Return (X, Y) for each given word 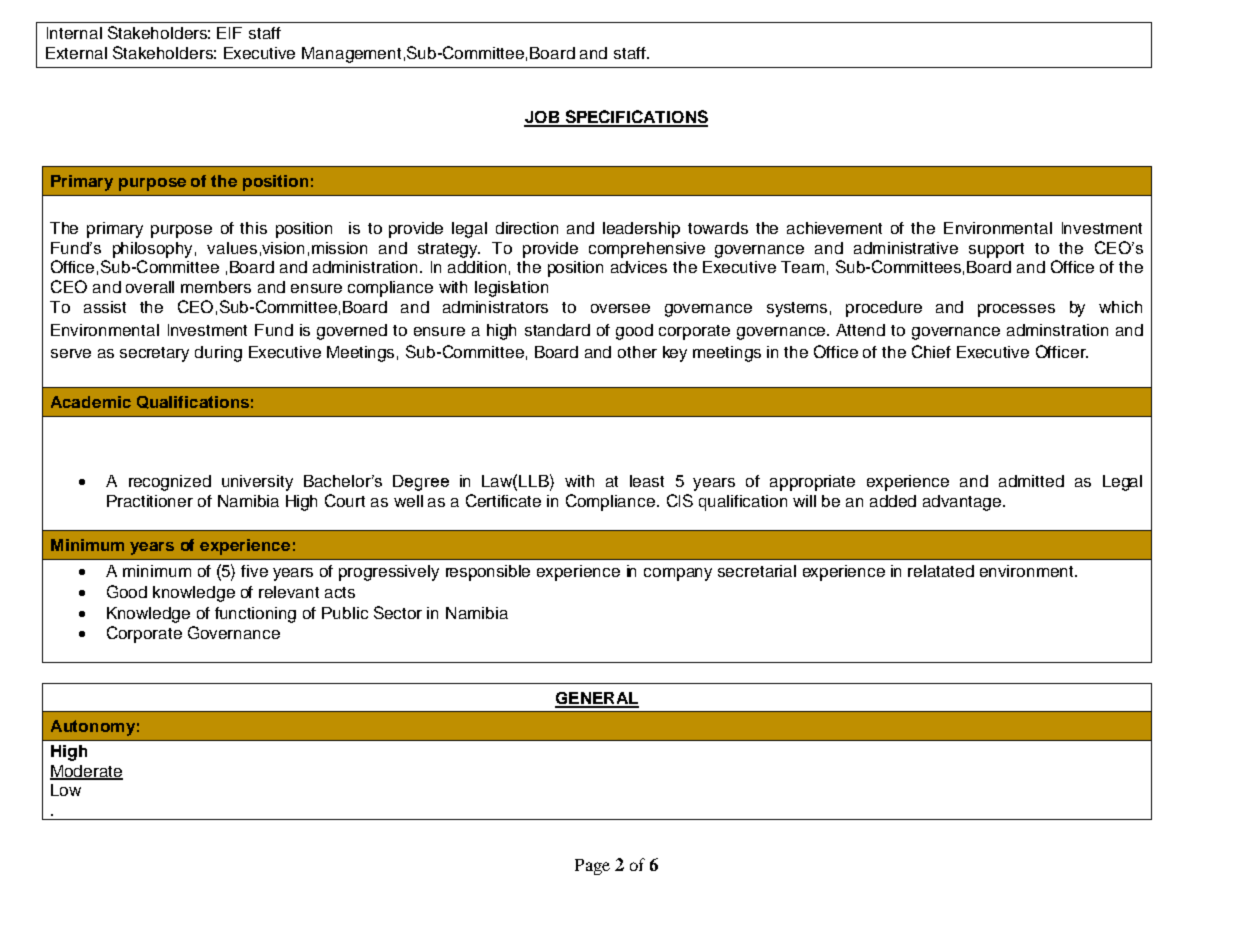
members (216, 287)
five (254, 571)
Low (66, 790)
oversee (620, 308)
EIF (229, 33)
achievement (834, 228)
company (678, 574)
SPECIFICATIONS (635, 118)
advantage (963, 503)
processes (1016, 310)
